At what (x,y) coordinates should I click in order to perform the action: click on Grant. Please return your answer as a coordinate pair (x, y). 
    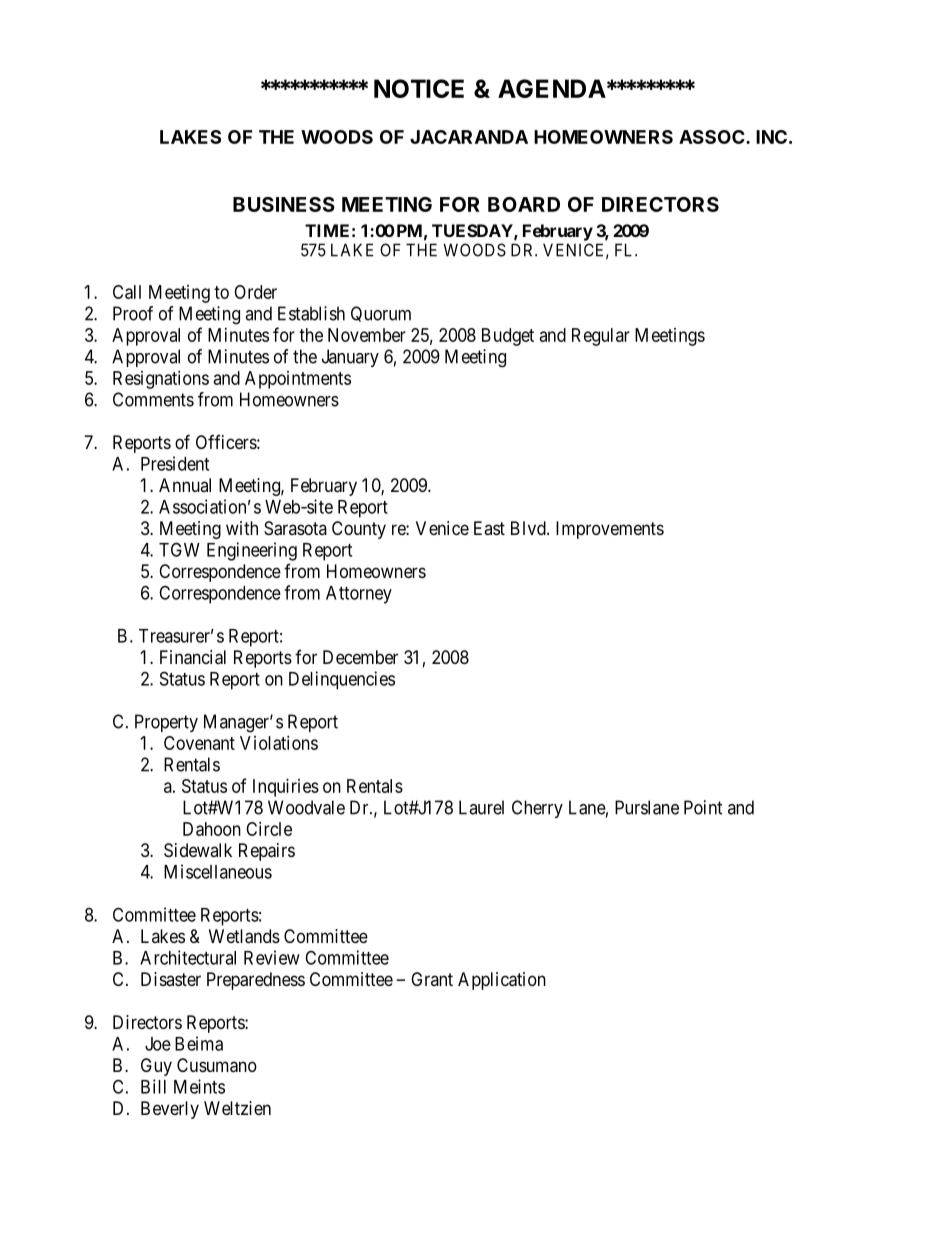
    Looking at the image, I should click on (432, 979).
